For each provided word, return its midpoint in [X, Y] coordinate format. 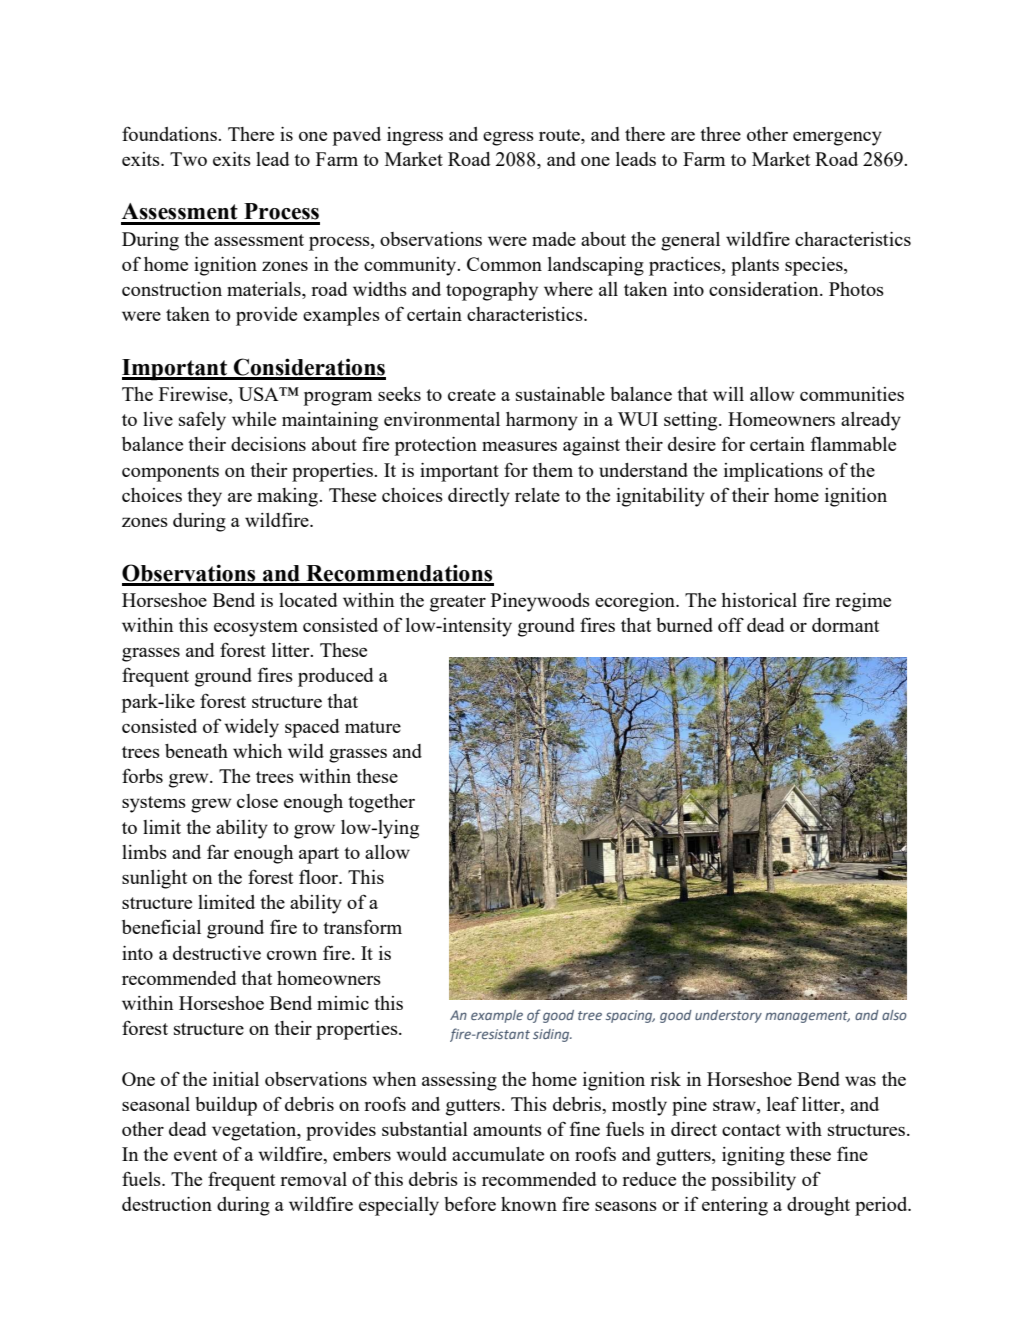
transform [362, 926]
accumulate [498, 1154]
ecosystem [256, 628]
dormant [845, 625]
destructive [217, 953]
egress [508, 139]
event [195, 1155]
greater [458, 603]
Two [188, 159]
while [254, 419]
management [807, 1017]
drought [818, 1206]
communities [852, 394]
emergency [837, 138]
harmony [542, 421]
